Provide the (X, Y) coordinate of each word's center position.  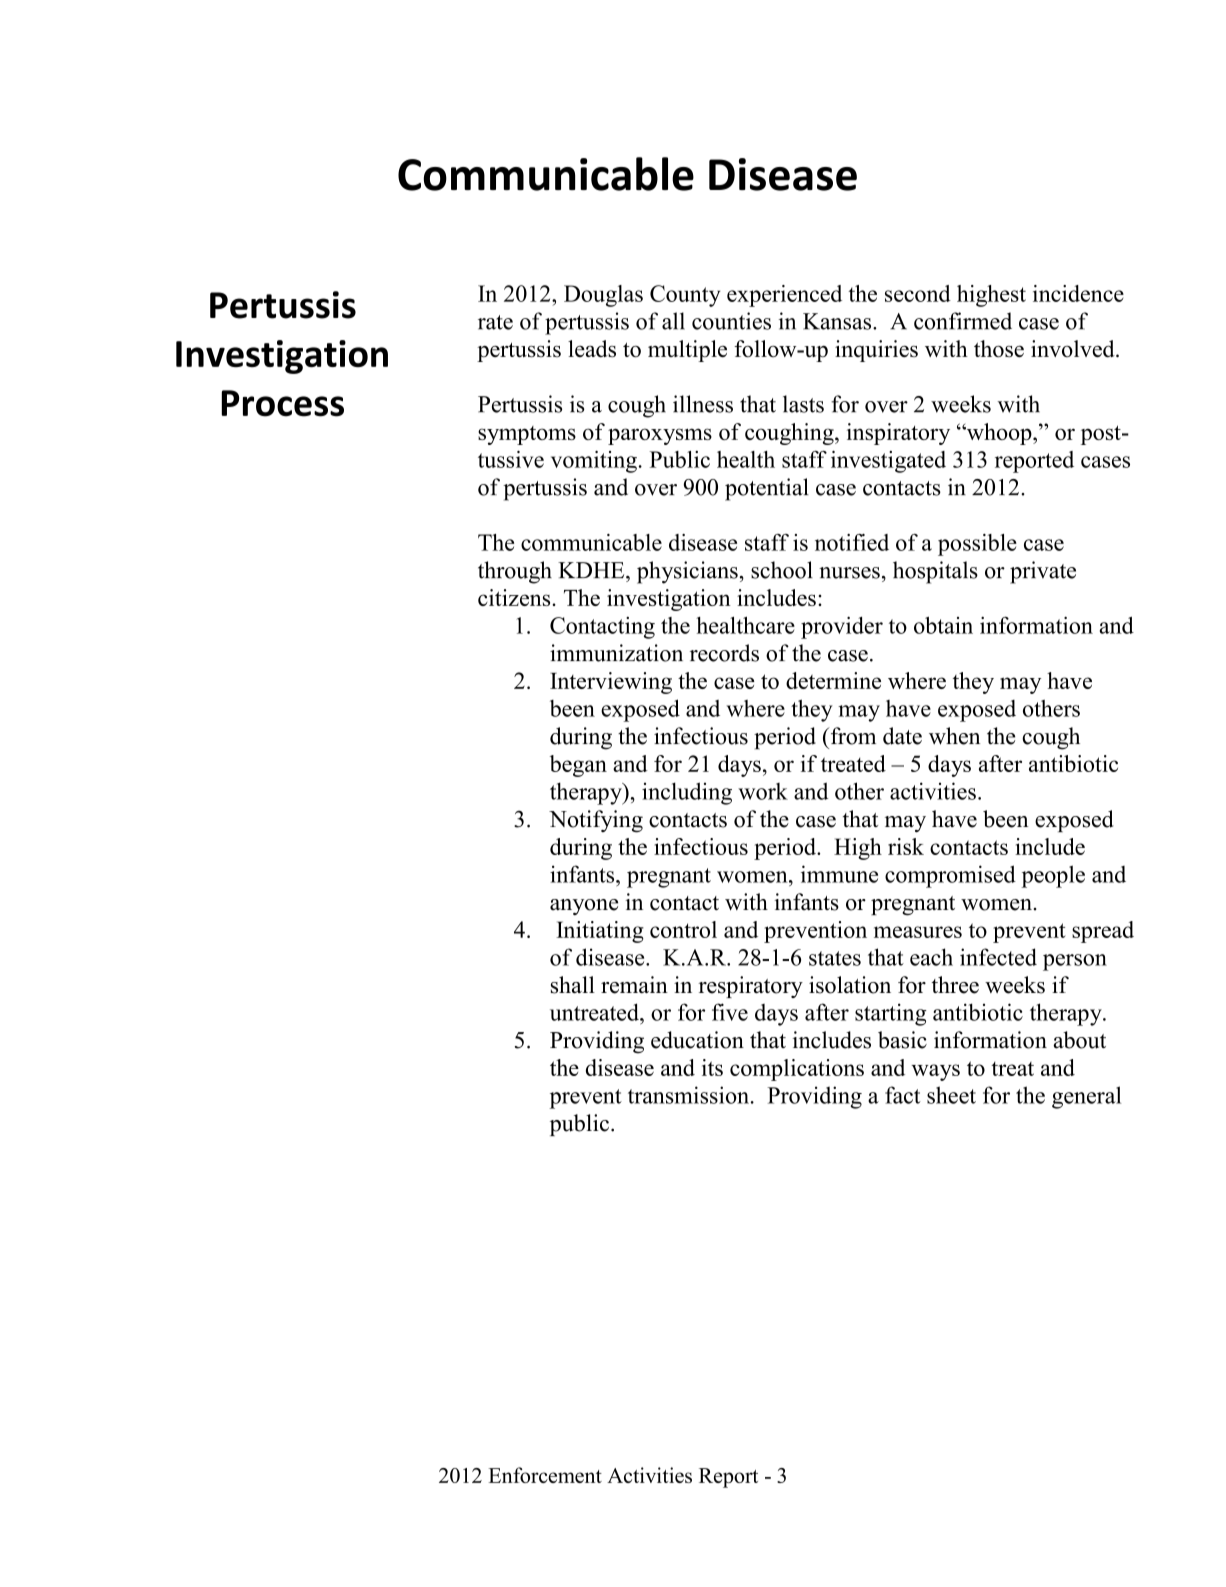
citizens (515, 597)
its (712, 1067)
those (999, 349)
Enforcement (545, 1475)
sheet (951, 1095)
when (954, 736)
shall (573, 985)
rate (495, 322)
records (724, 653)
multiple (687, 351)
